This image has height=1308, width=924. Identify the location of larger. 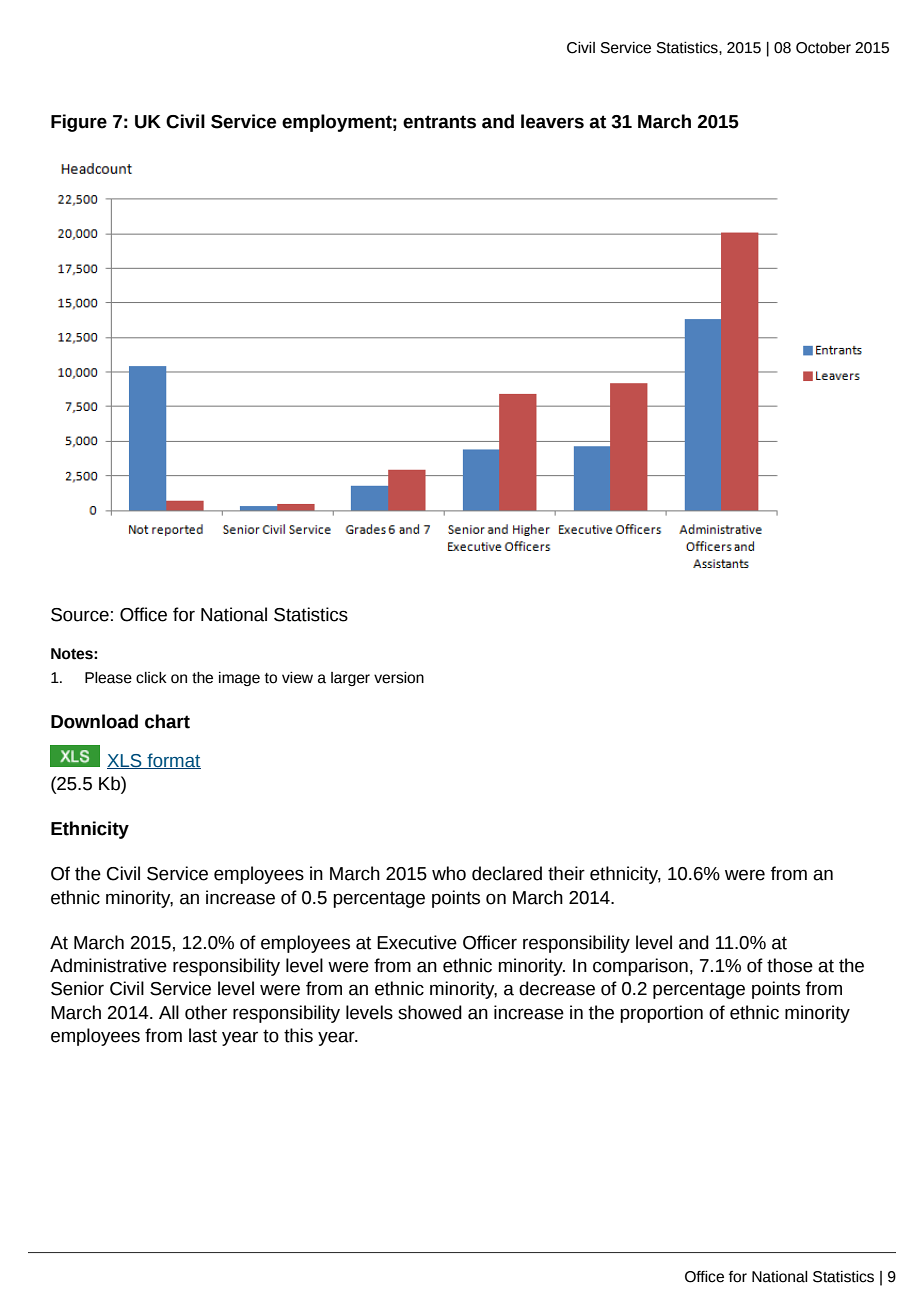
(350, 679).
